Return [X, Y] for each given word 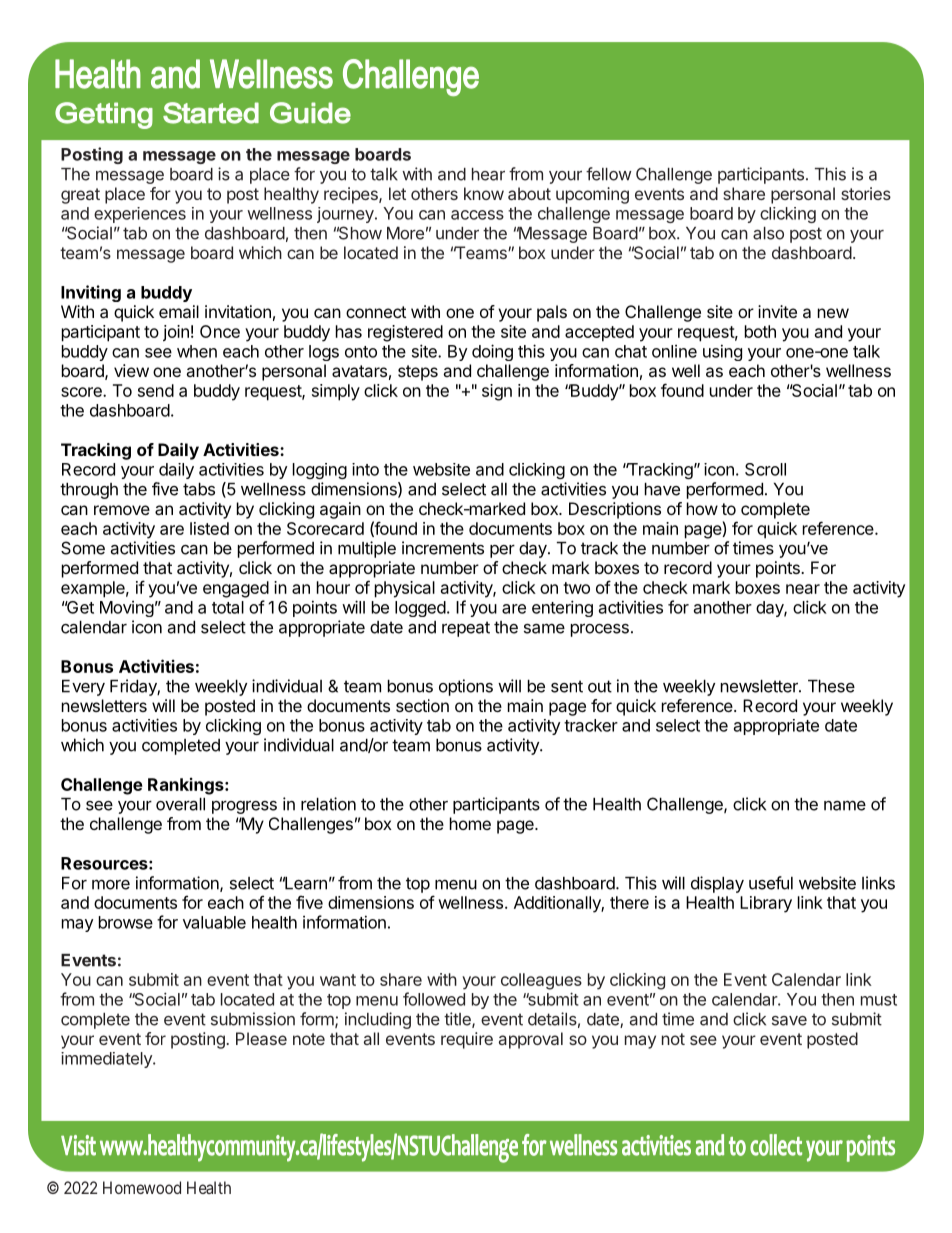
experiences [140, 215]
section [422, 705]
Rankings [187, 786]
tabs [199, 489]
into [365, 469]
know [484, 193]
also [768, 233]
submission [253, 1019]
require [467, 1040]
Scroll [765, 469]
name [845, 805]
